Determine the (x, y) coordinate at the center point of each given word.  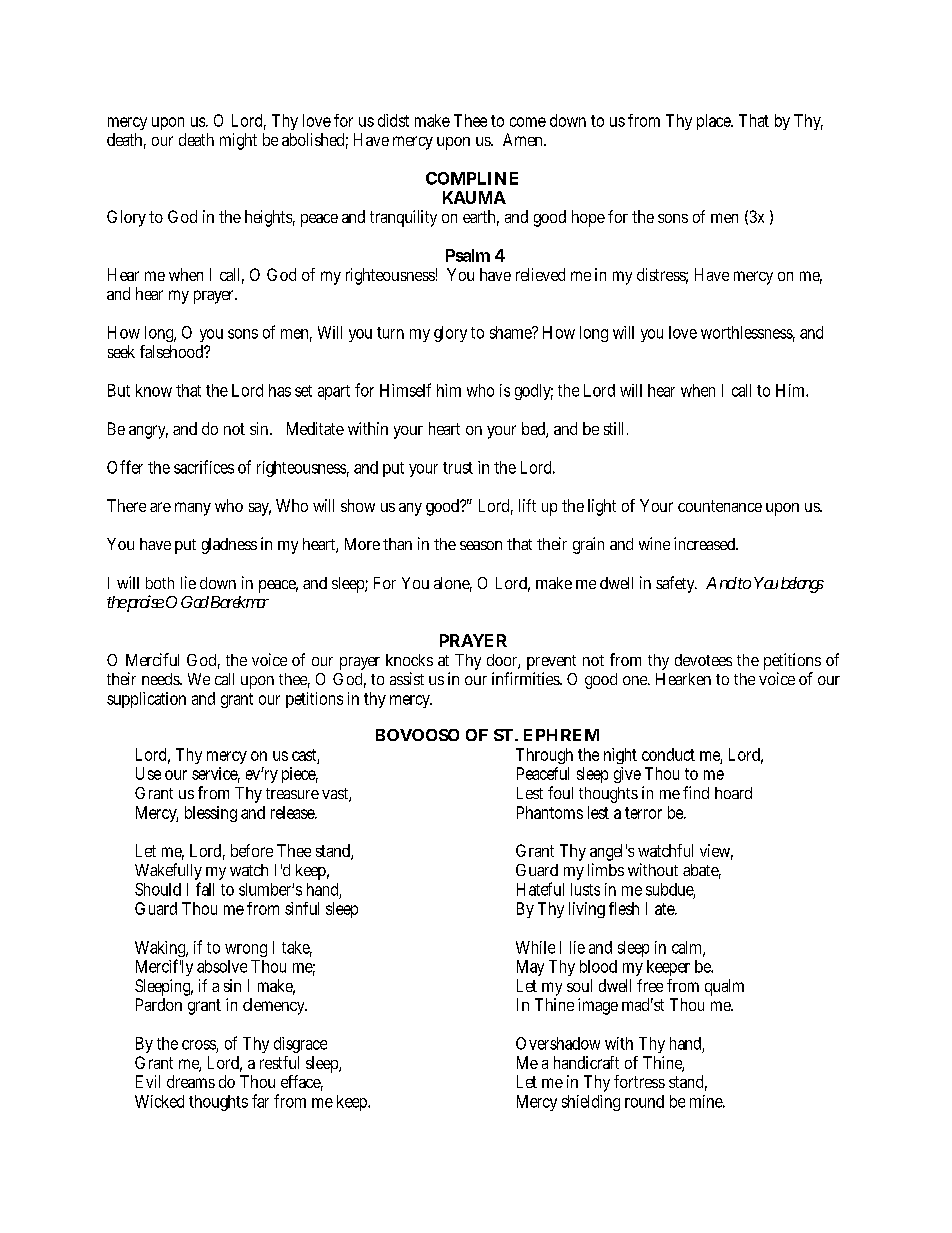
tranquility (403, 218)
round (644, 1101)
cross (200, 1046)
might (238, 141)
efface (302, 1083)
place (715, 122)
